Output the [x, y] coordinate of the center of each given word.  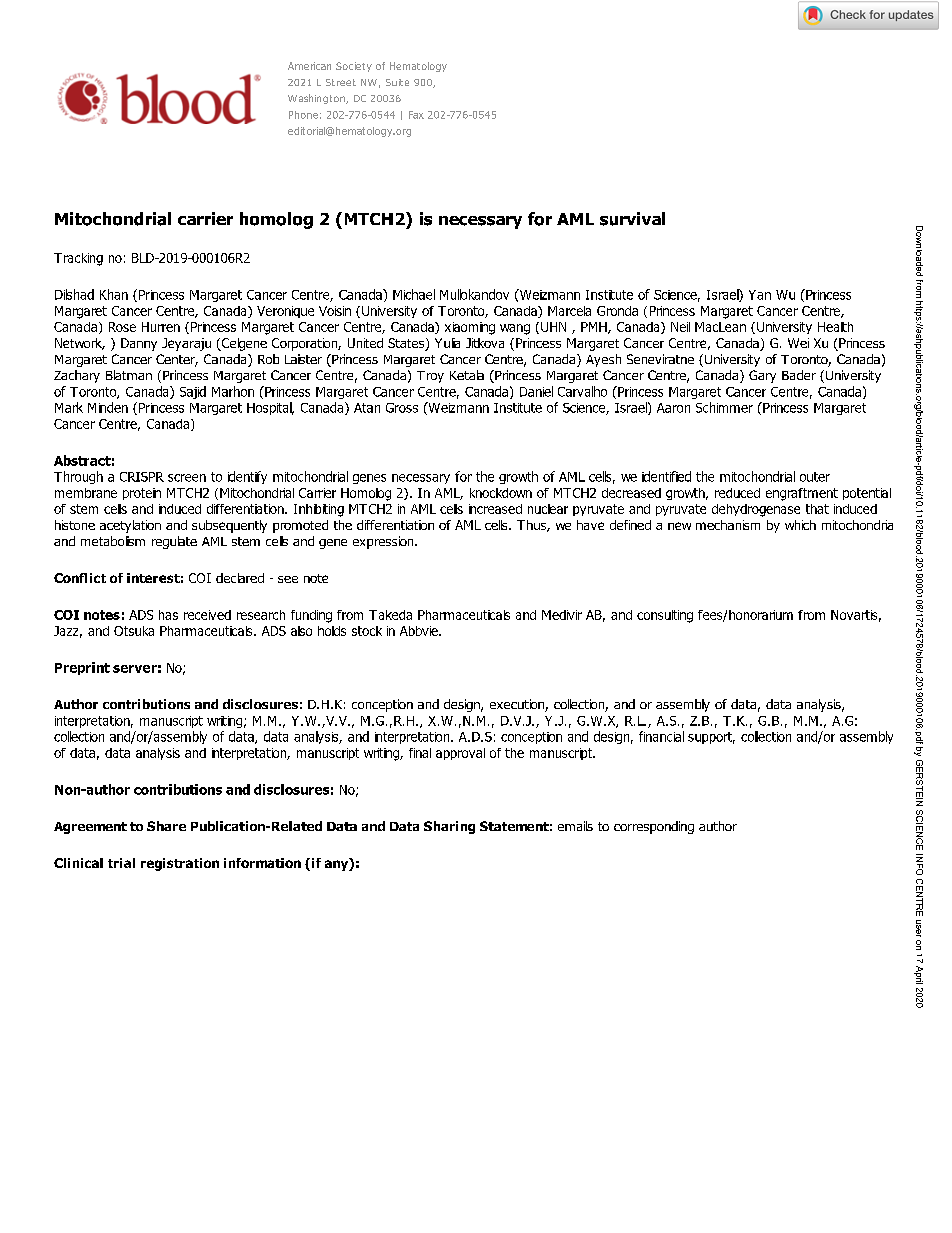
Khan [114, 294]
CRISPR [142, 477]
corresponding [654, 827]
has [168, 615]
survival [632, 219]
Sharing [449, 827]
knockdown [501, 493]
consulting [665, 616]
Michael [414, 294]
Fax [416, 115]
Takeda [390, 615]
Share [166, 826]
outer [815, 477]
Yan [760, 295]
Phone [303, 115]
